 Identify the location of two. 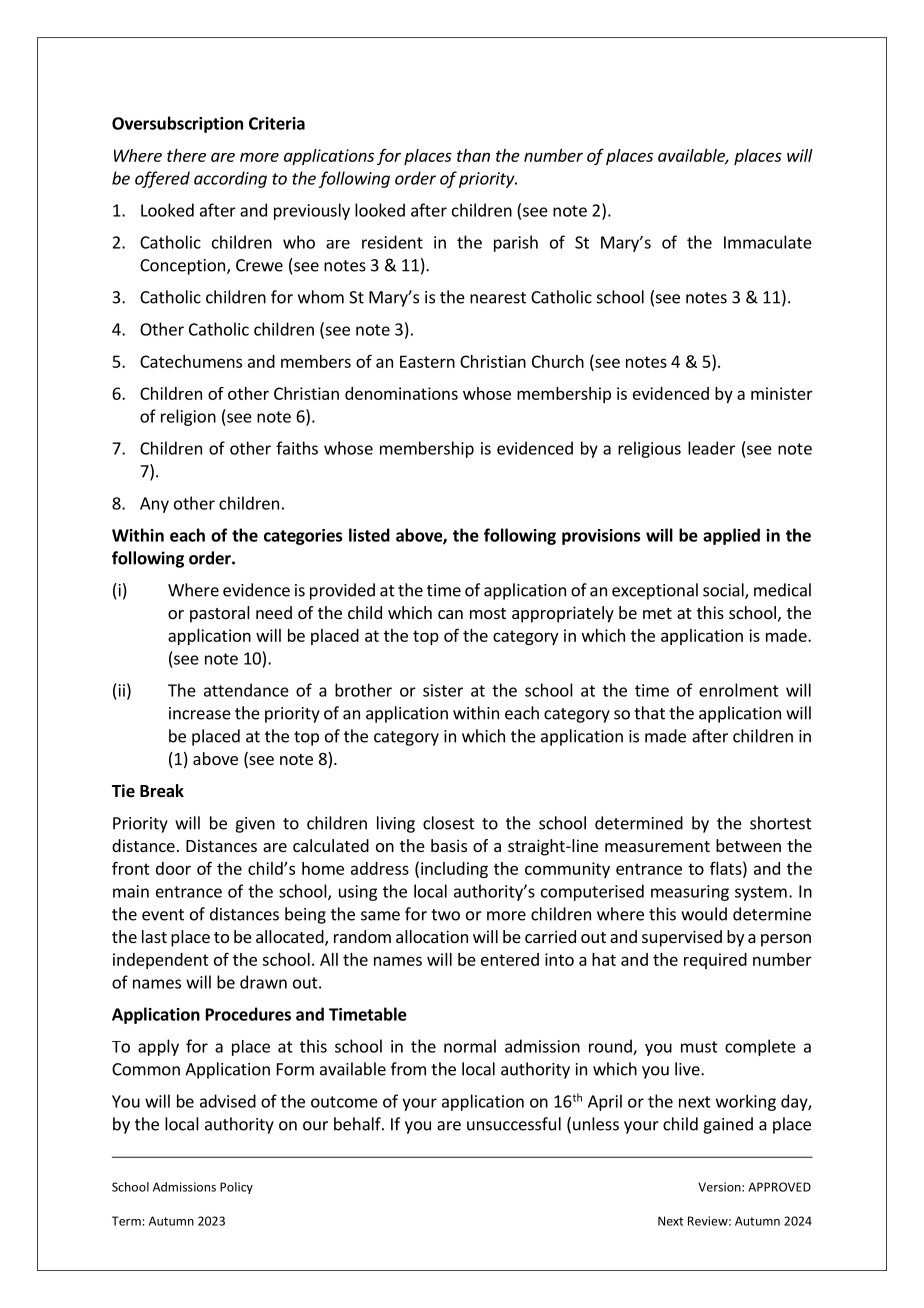
(445, 915).
